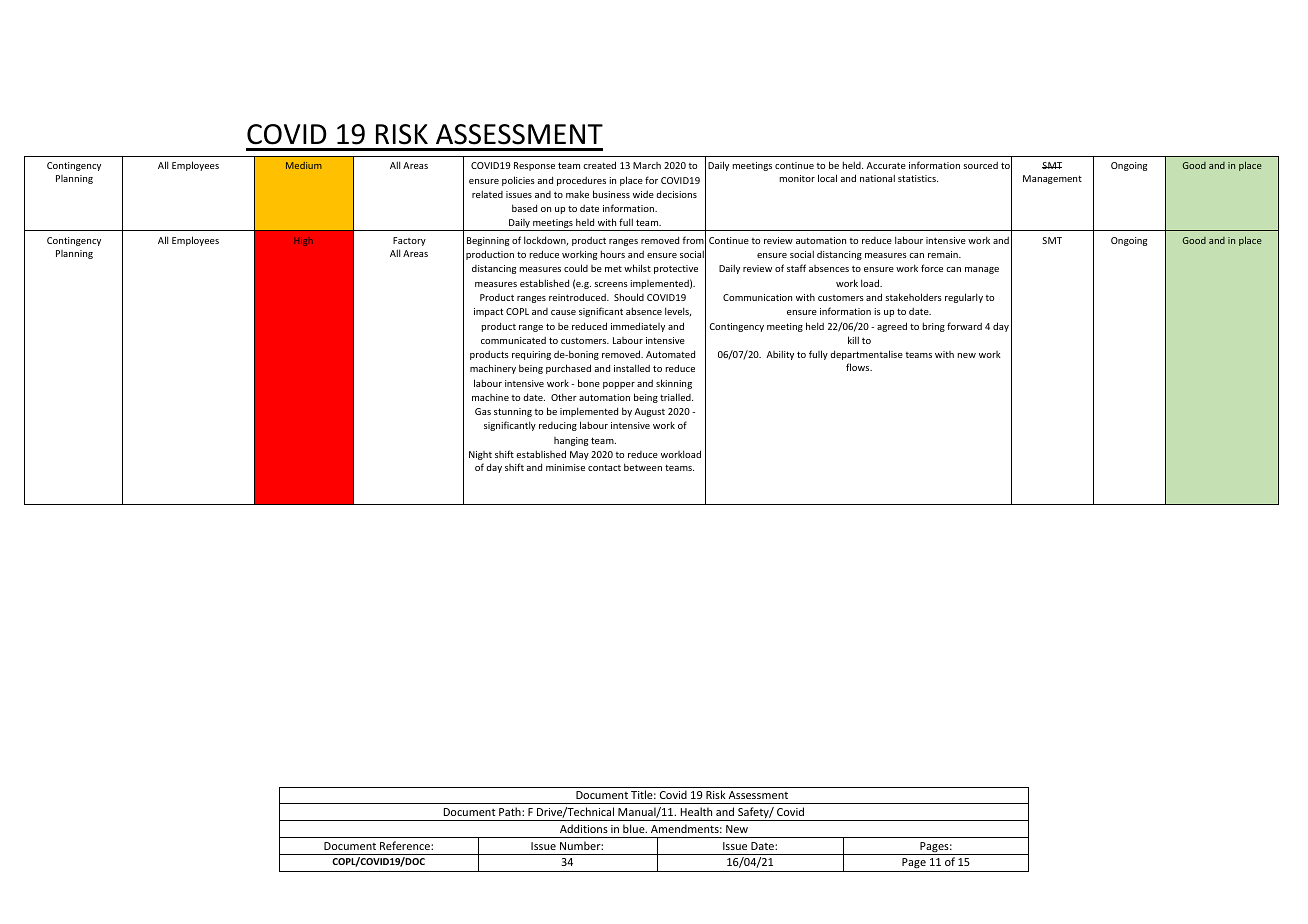 Image resolution: width=1308 pixels, height=924 pixels. Describe the element at coordinates (643, 467) in the screenshot. I see `between` at that location.
